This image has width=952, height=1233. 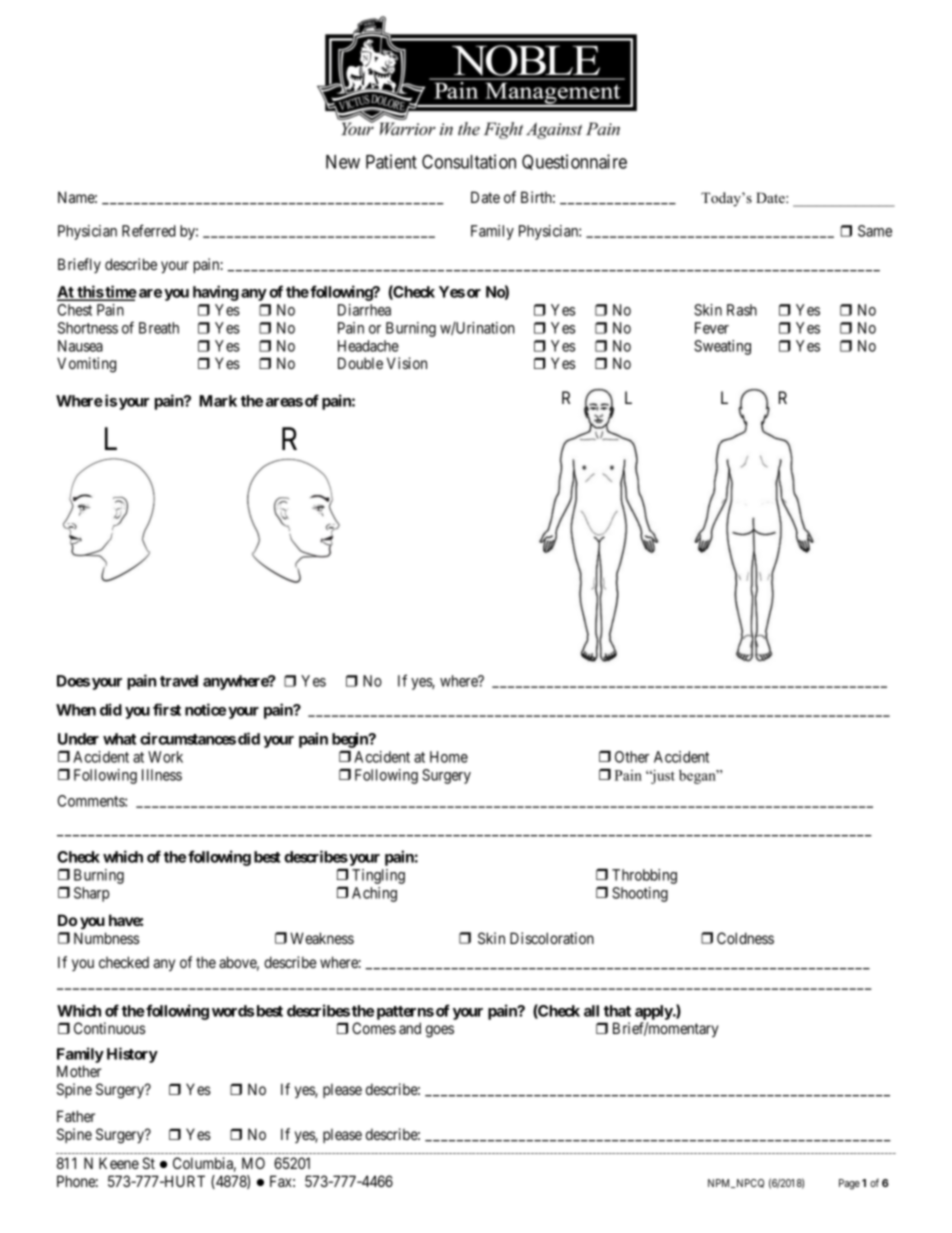 What do you see at coordinates (407, 363) in the image?
I see `Vision` at bounding box center [407, 363].
